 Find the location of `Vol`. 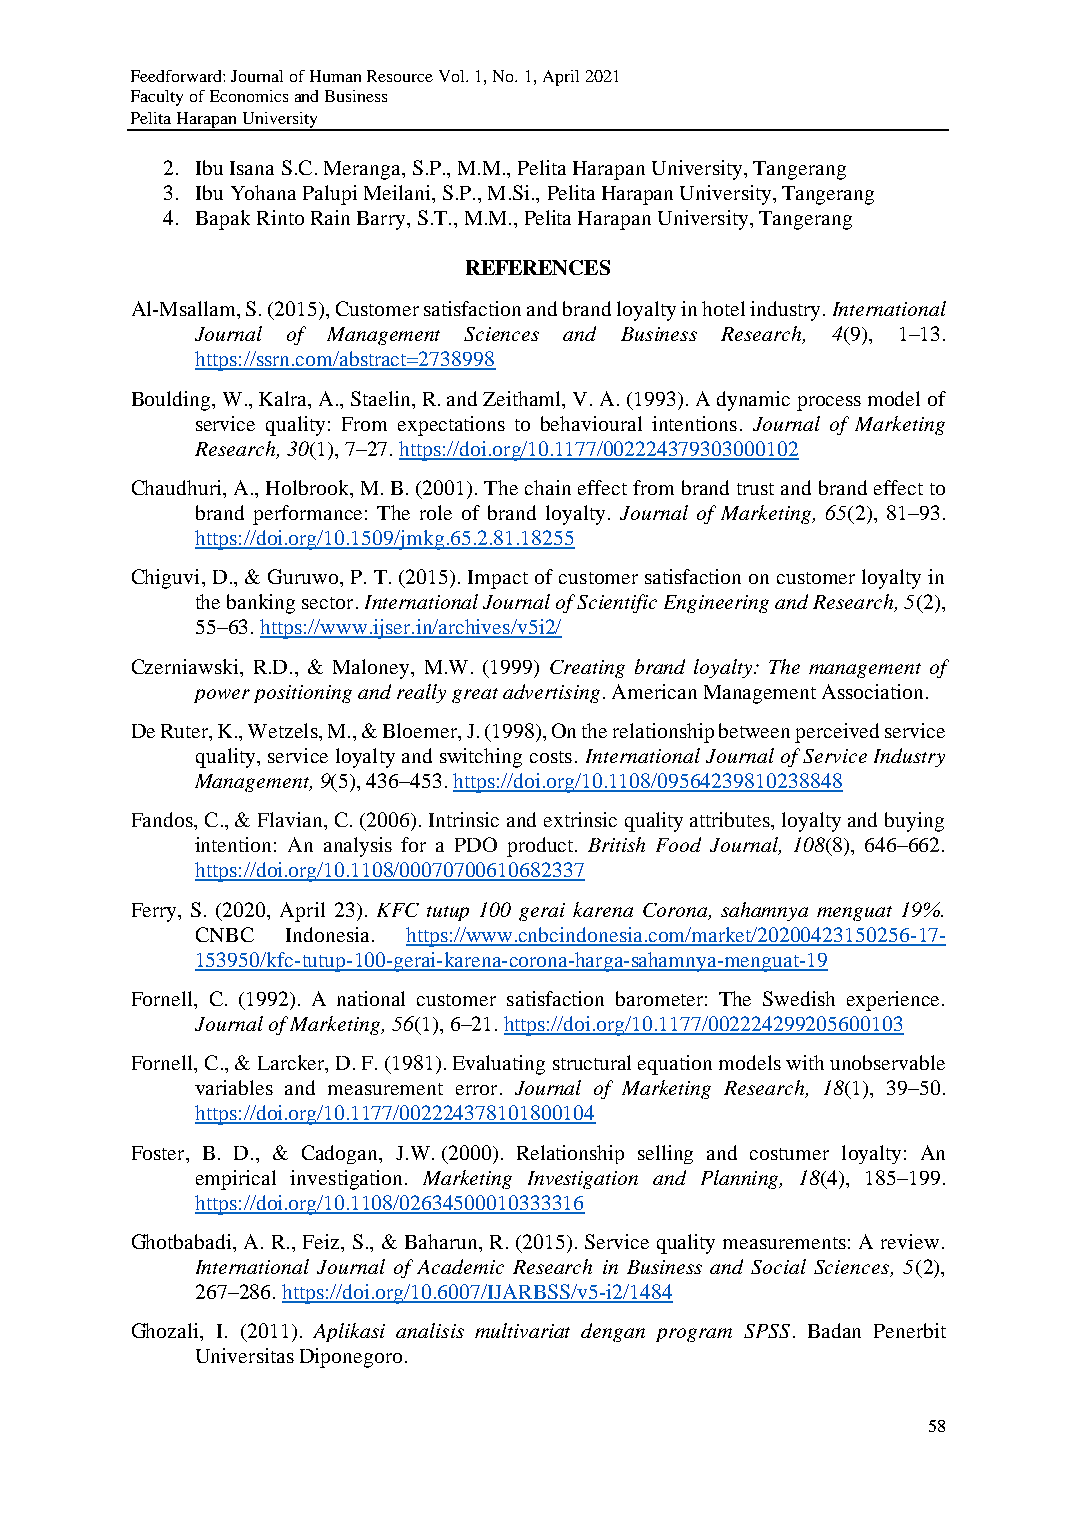

Vol is located at coordinates (453, 76).
